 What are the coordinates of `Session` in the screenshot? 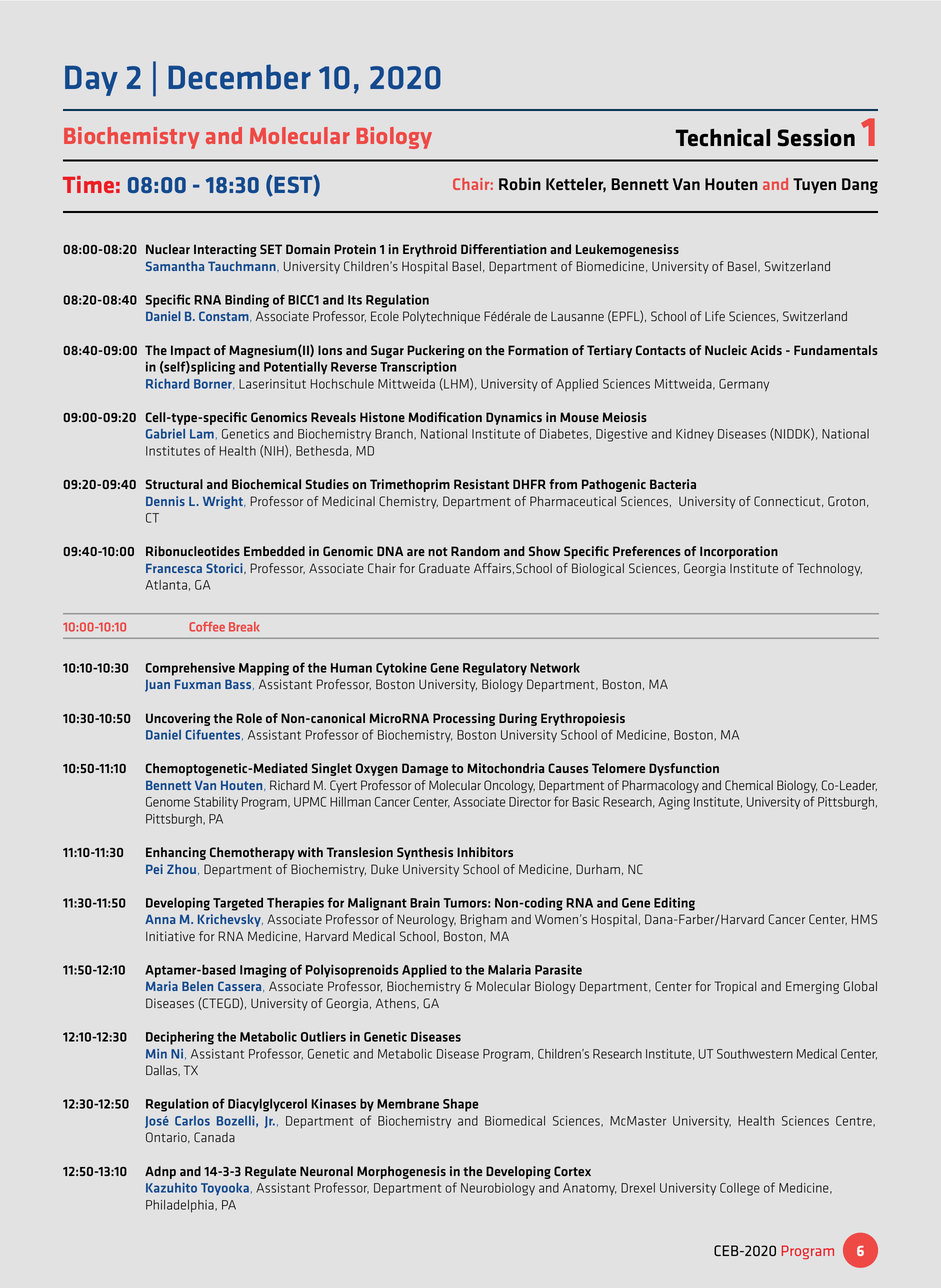 It's located at (816, 138).
